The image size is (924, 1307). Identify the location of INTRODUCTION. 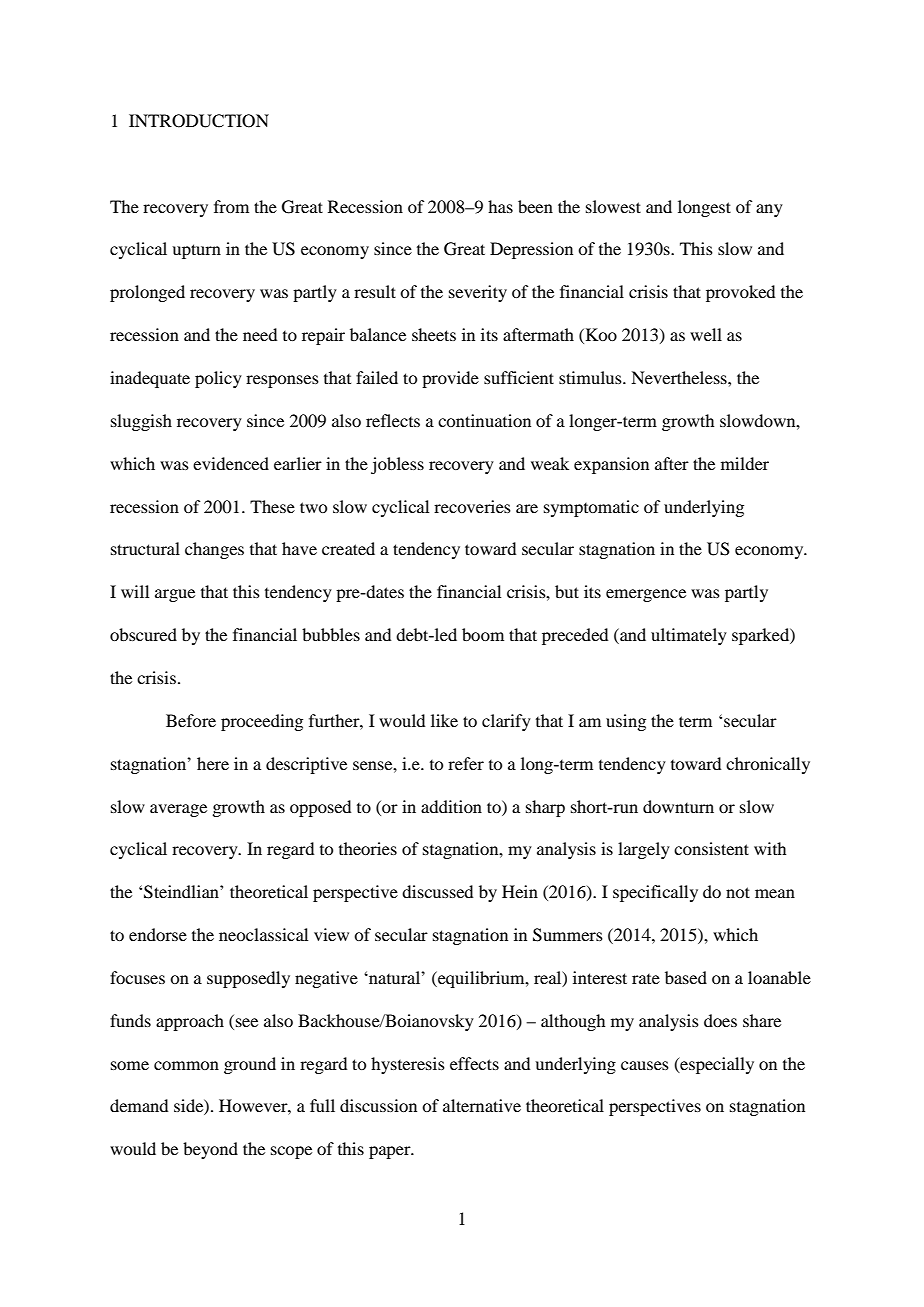
(199, 121).
